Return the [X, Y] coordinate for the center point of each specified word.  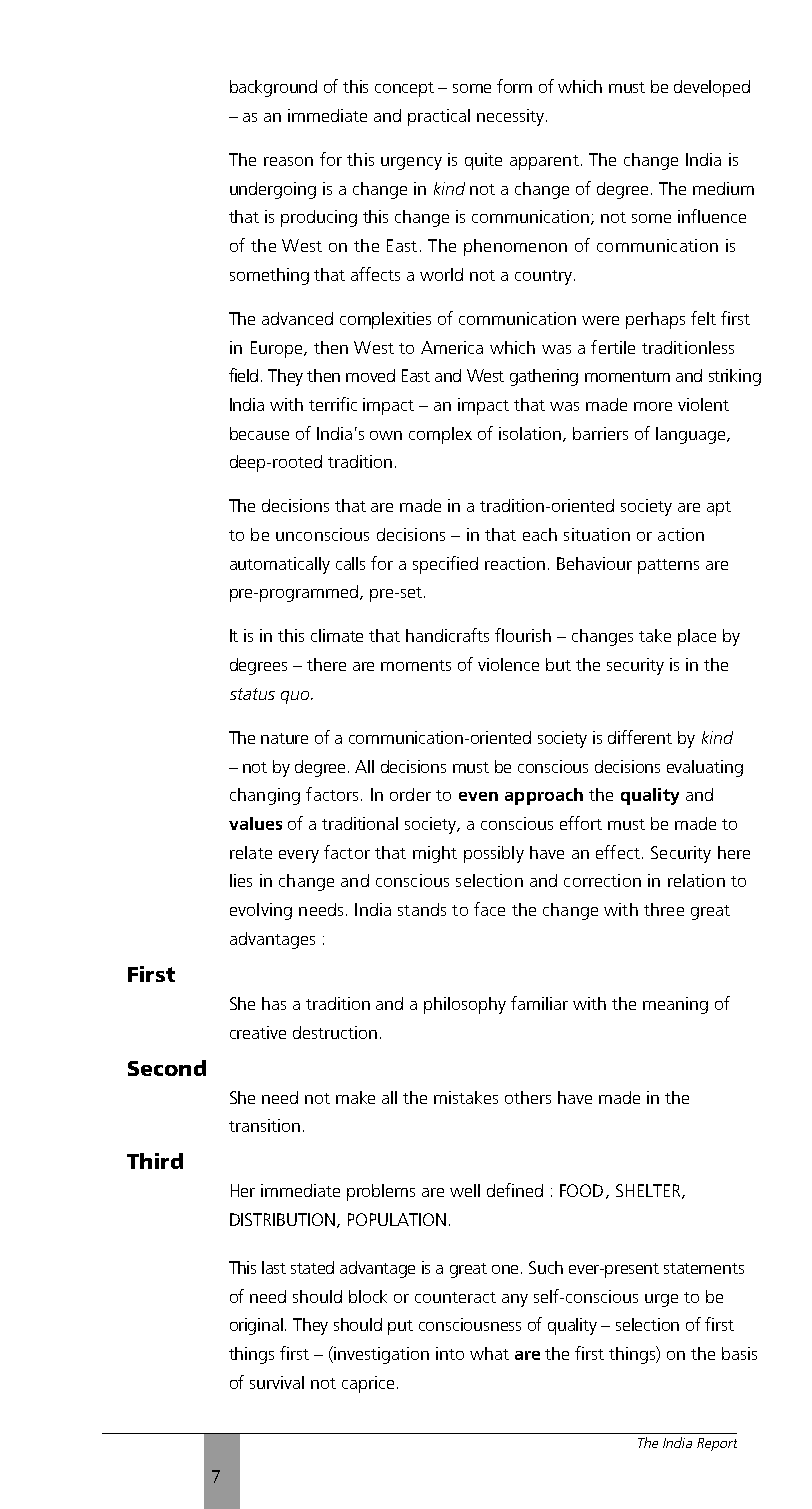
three [664, 909]
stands [422, 909]
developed [712, 88]
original [258, 1326]
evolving [261, 911]
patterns [668, 566]
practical [439, 117]
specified [445, 565]
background [273, 88]
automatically [280, 565]
